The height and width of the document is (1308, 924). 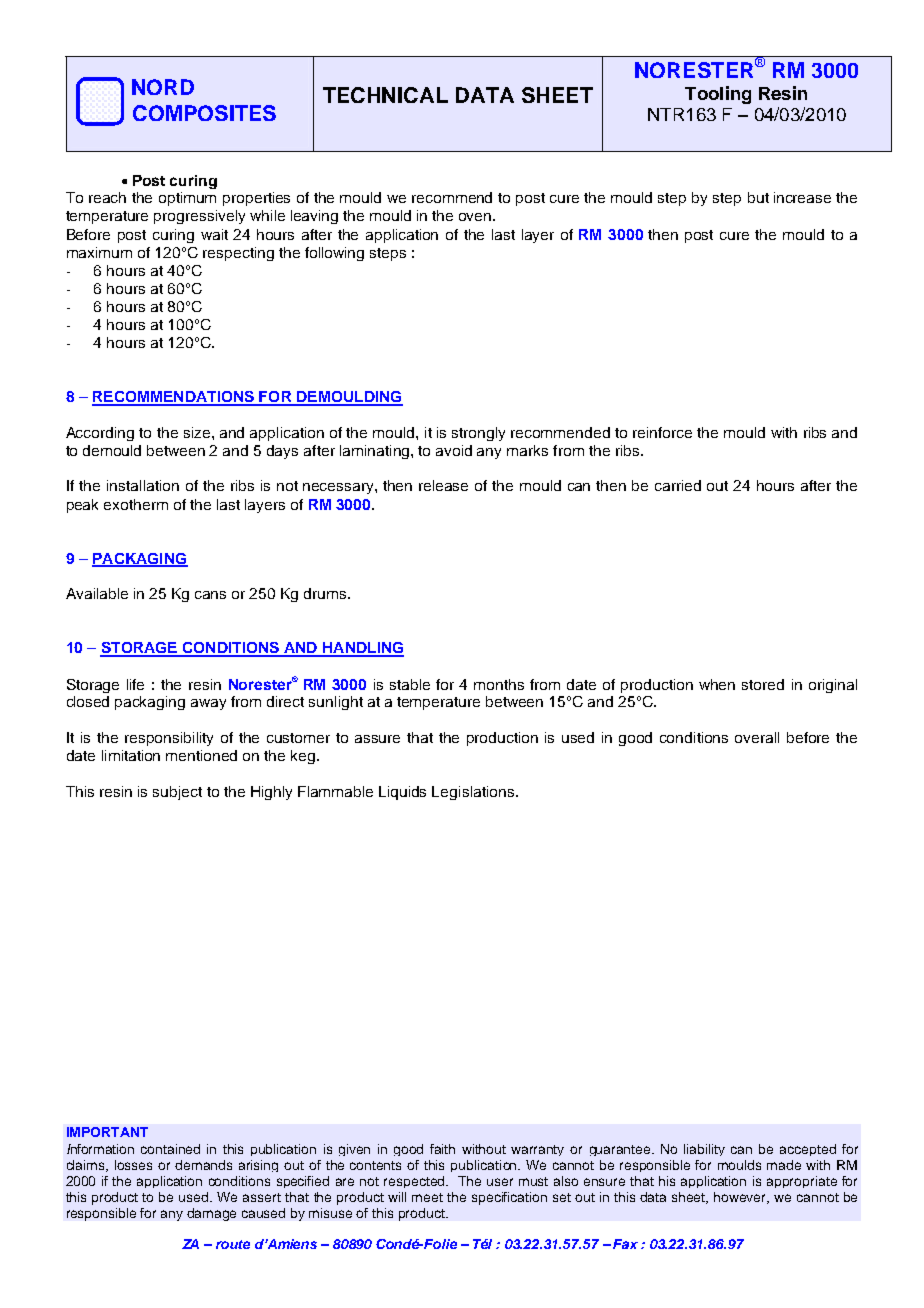 What do you see at coordinates (204, 113) in the document?
I see `COMPOSITES` at bounding box center [204, 113].
